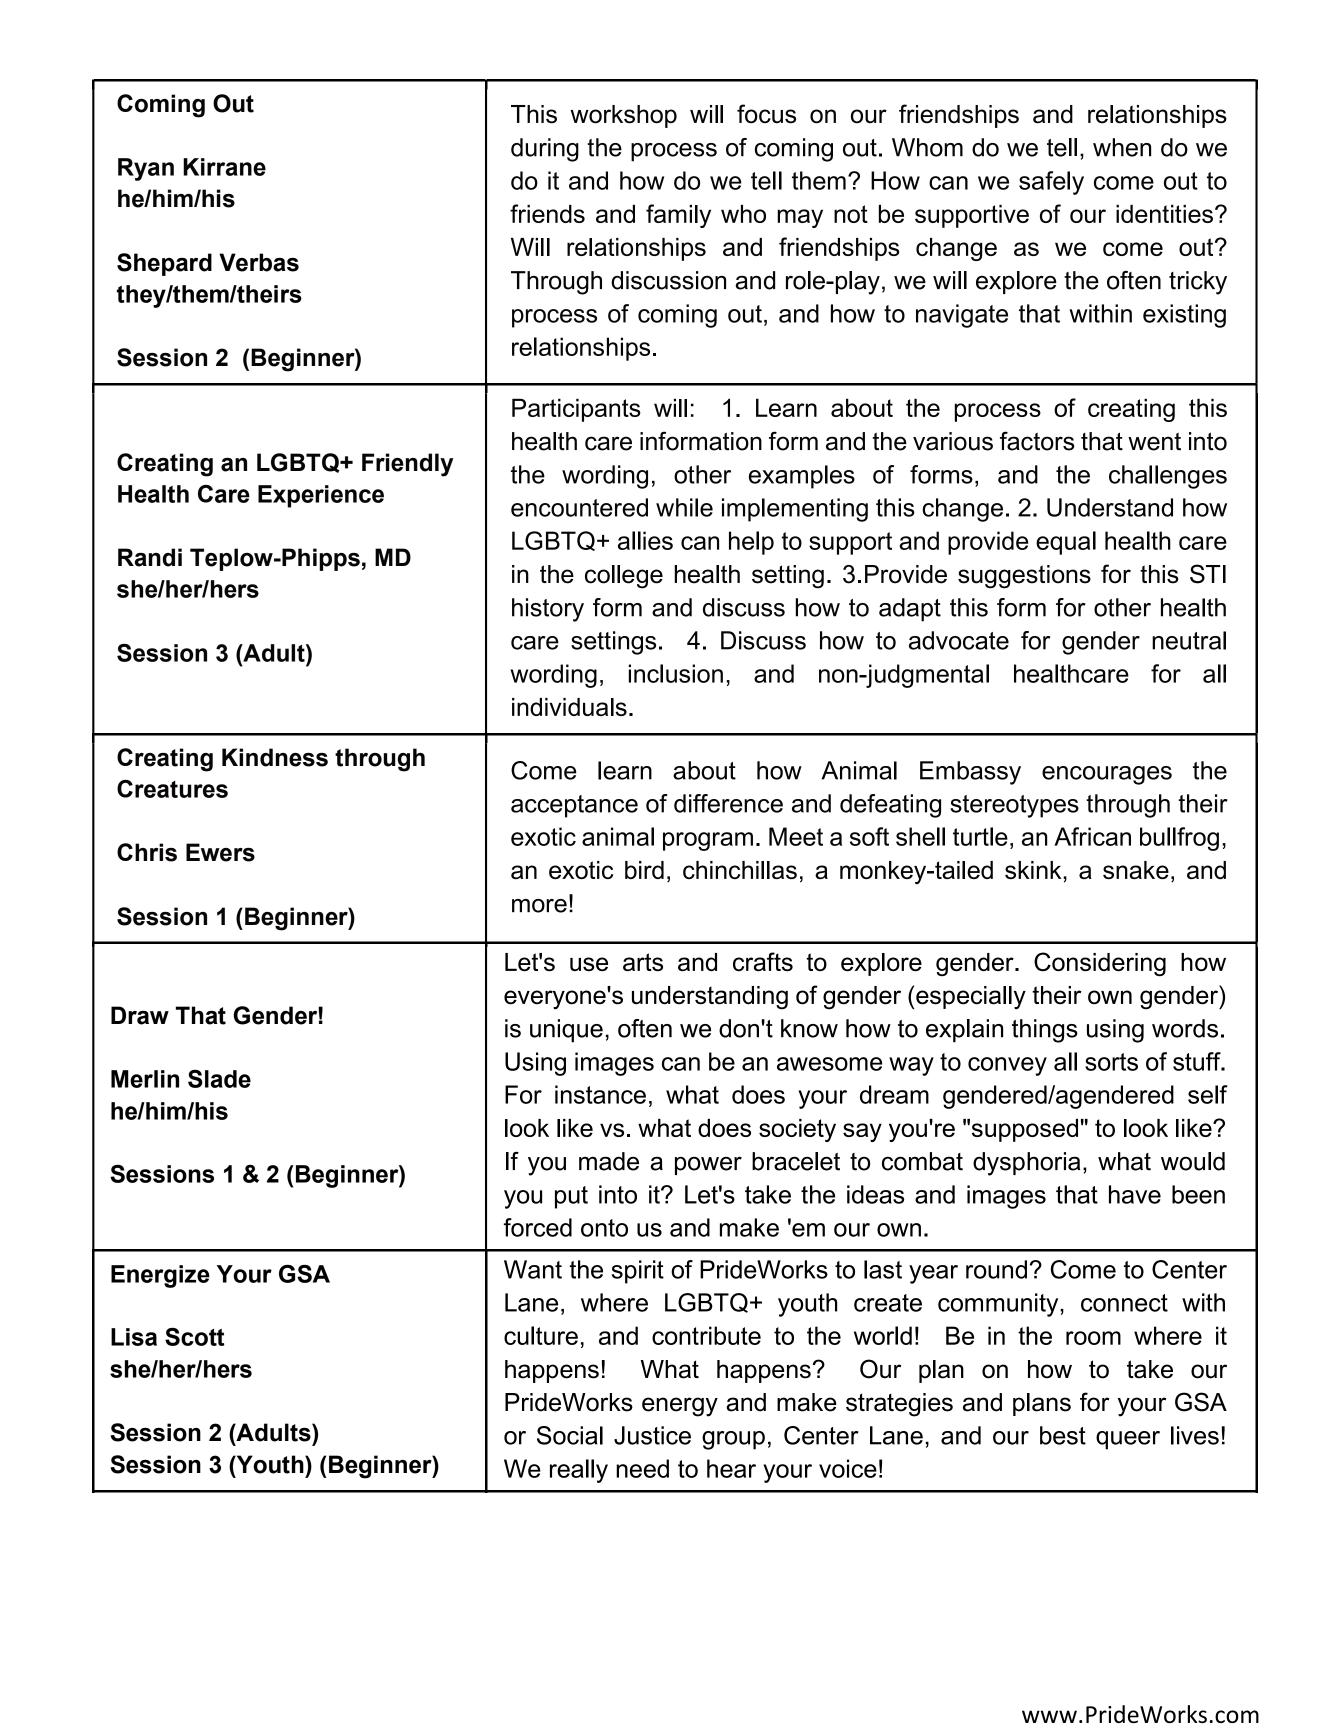 Image resolution: width=1337 pixels, height=1730 pixels. What do you see at coordinates (652, 1435) in the document?
I see `Justice` at bounding box center [652, 1435].
